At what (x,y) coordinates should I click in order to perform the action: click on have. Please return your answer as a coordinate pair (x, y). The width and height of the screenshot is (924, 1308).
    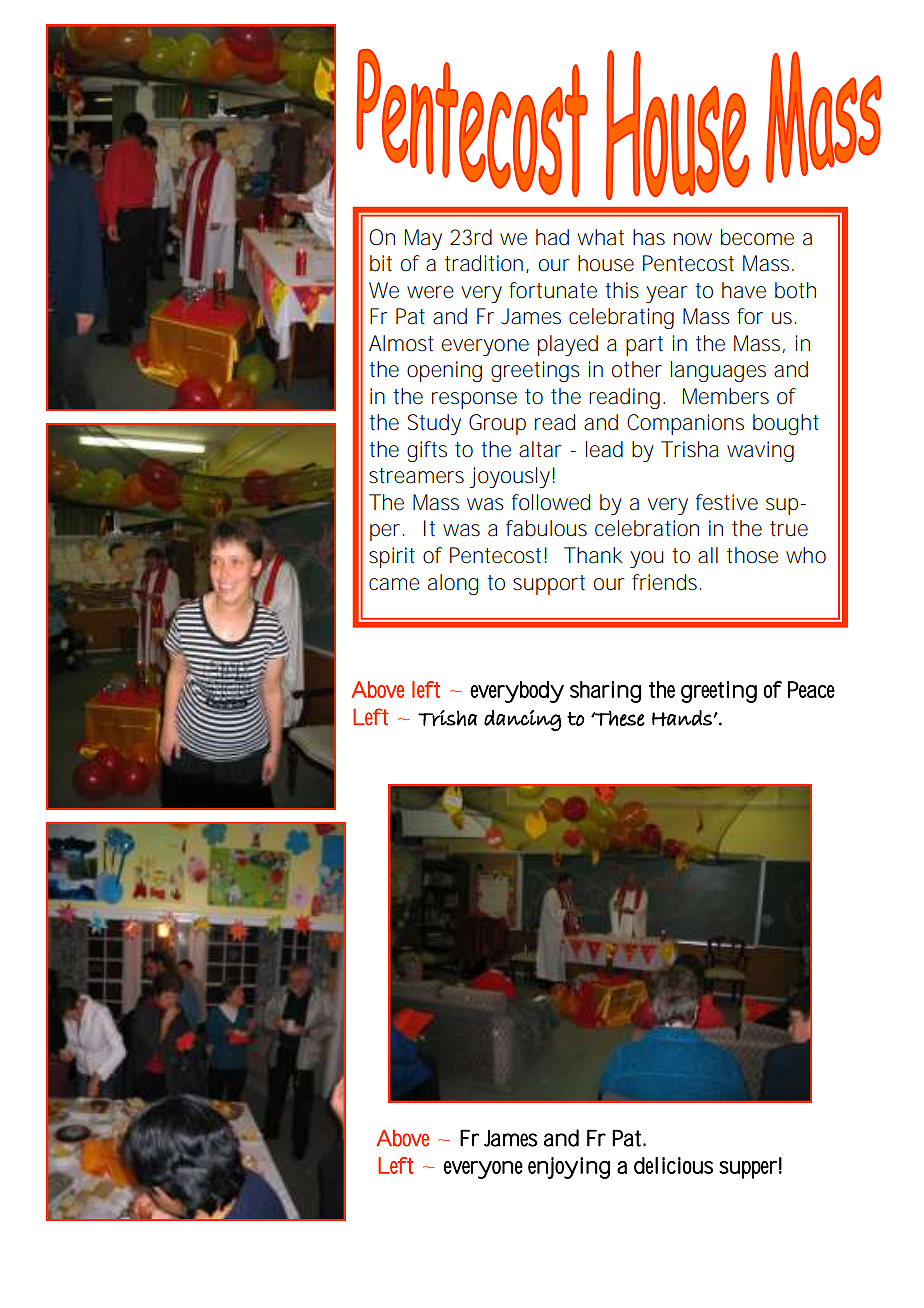
    Looking at the image, I should click on (744, 290).
